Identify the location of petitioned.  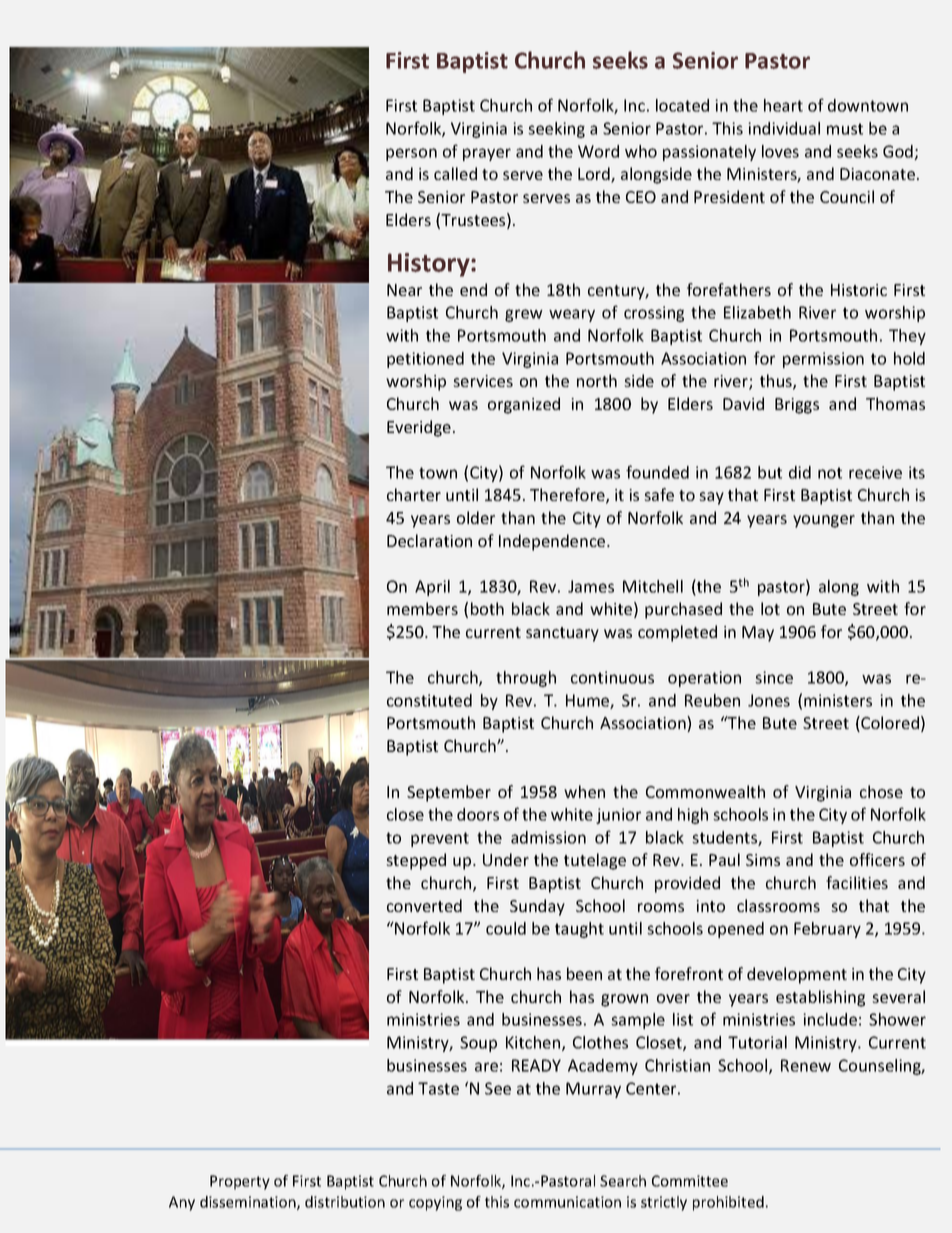
(425, 360).
